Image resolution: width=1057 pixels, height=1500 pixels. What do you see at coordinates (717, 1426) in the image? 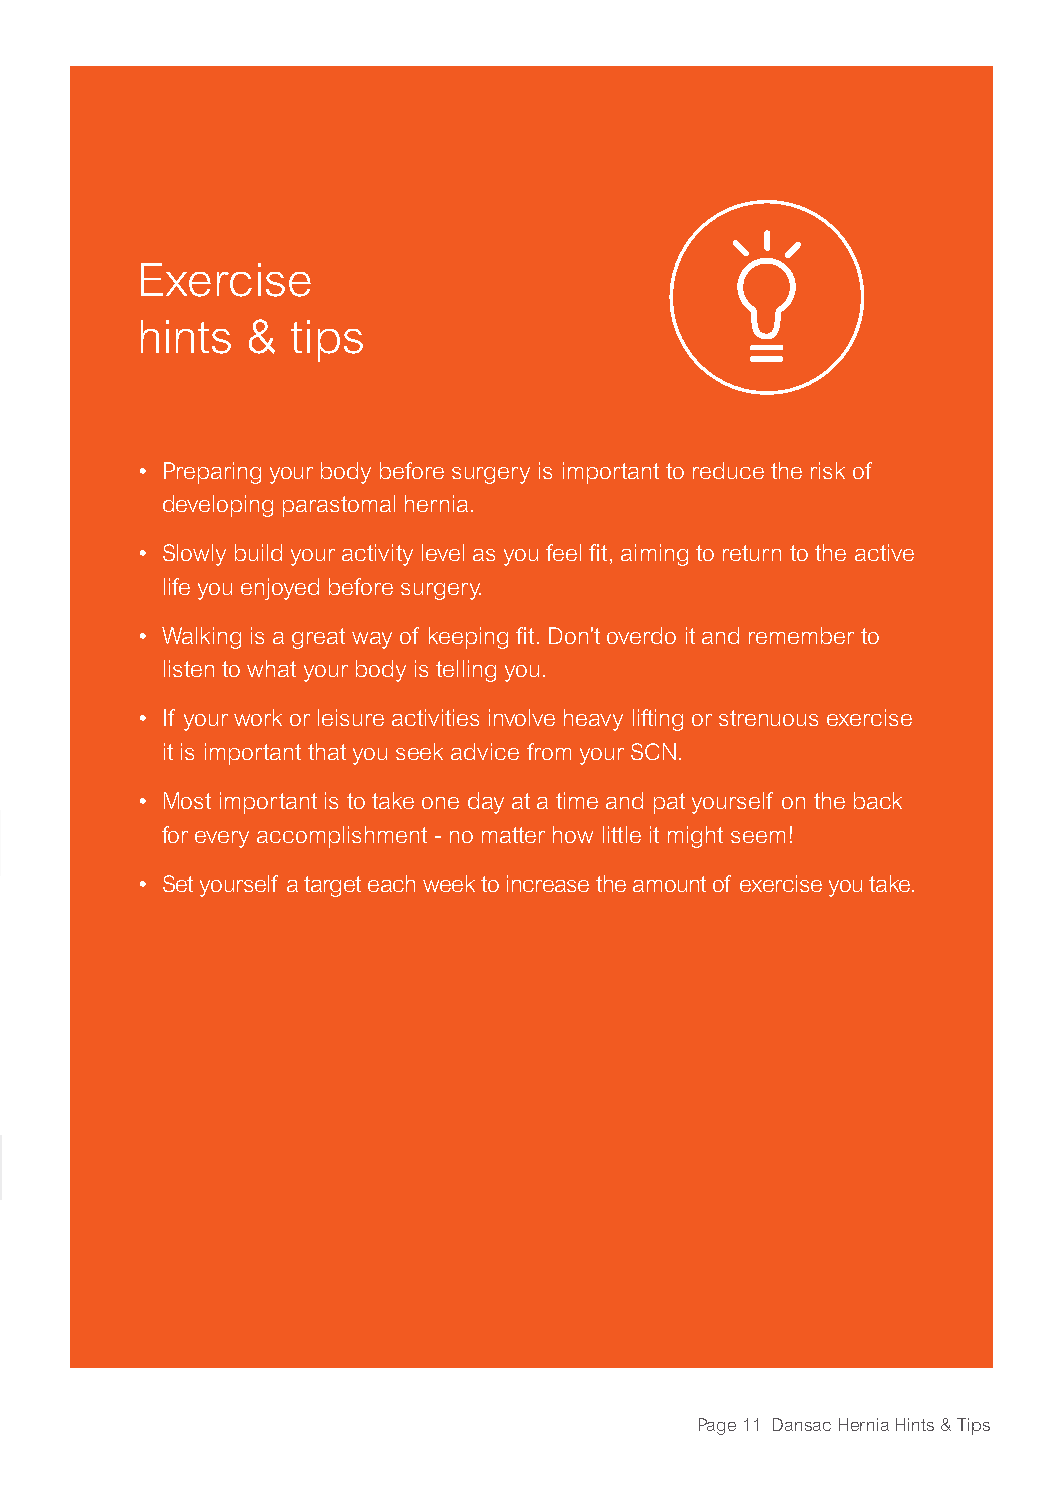
I see `Page` at bounding box center [717, 1426].
